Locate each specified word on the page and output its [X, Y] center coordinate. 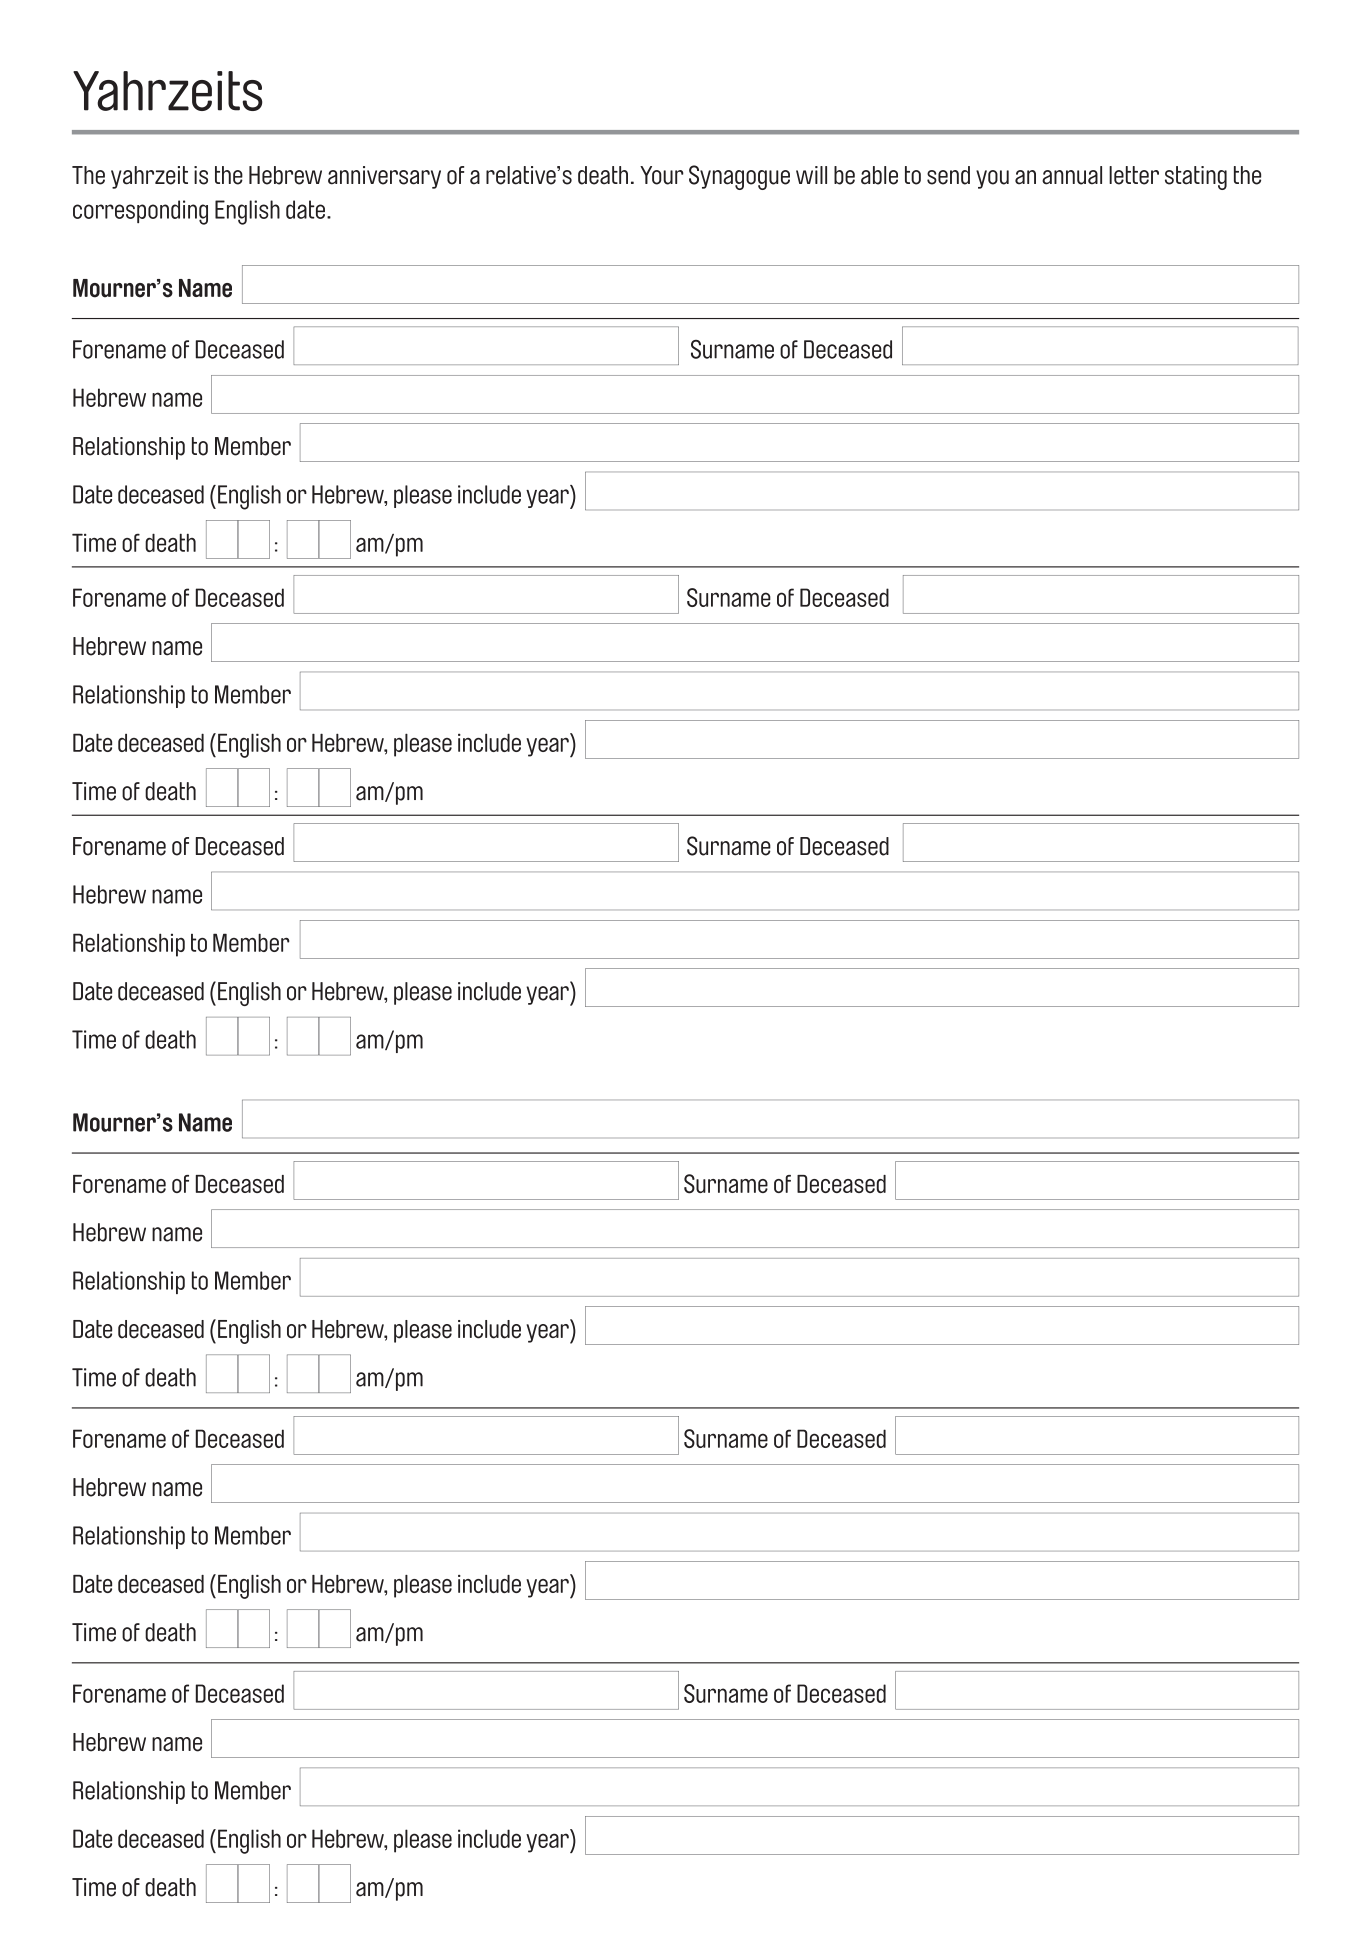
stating [1196, 178]
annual [1072, 175]
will [811, 175]
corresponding [140, 212]
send [948, 175]
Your [662, 175]
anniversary [384, 177]
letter [1134, 175]
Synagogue [739, 177]
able [879, 175]
